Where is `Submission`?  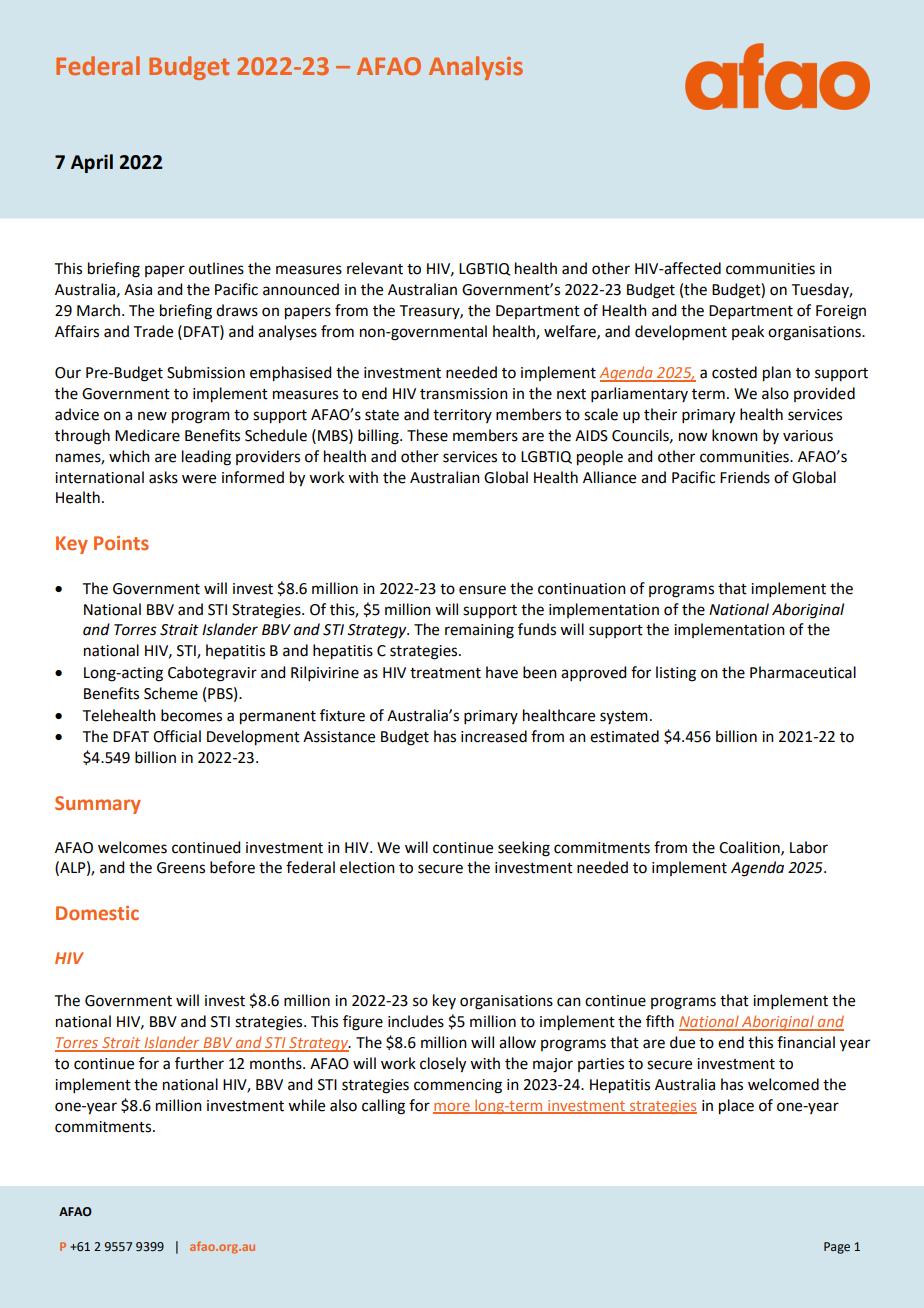 Submission is located at coordinates (206, 372).
